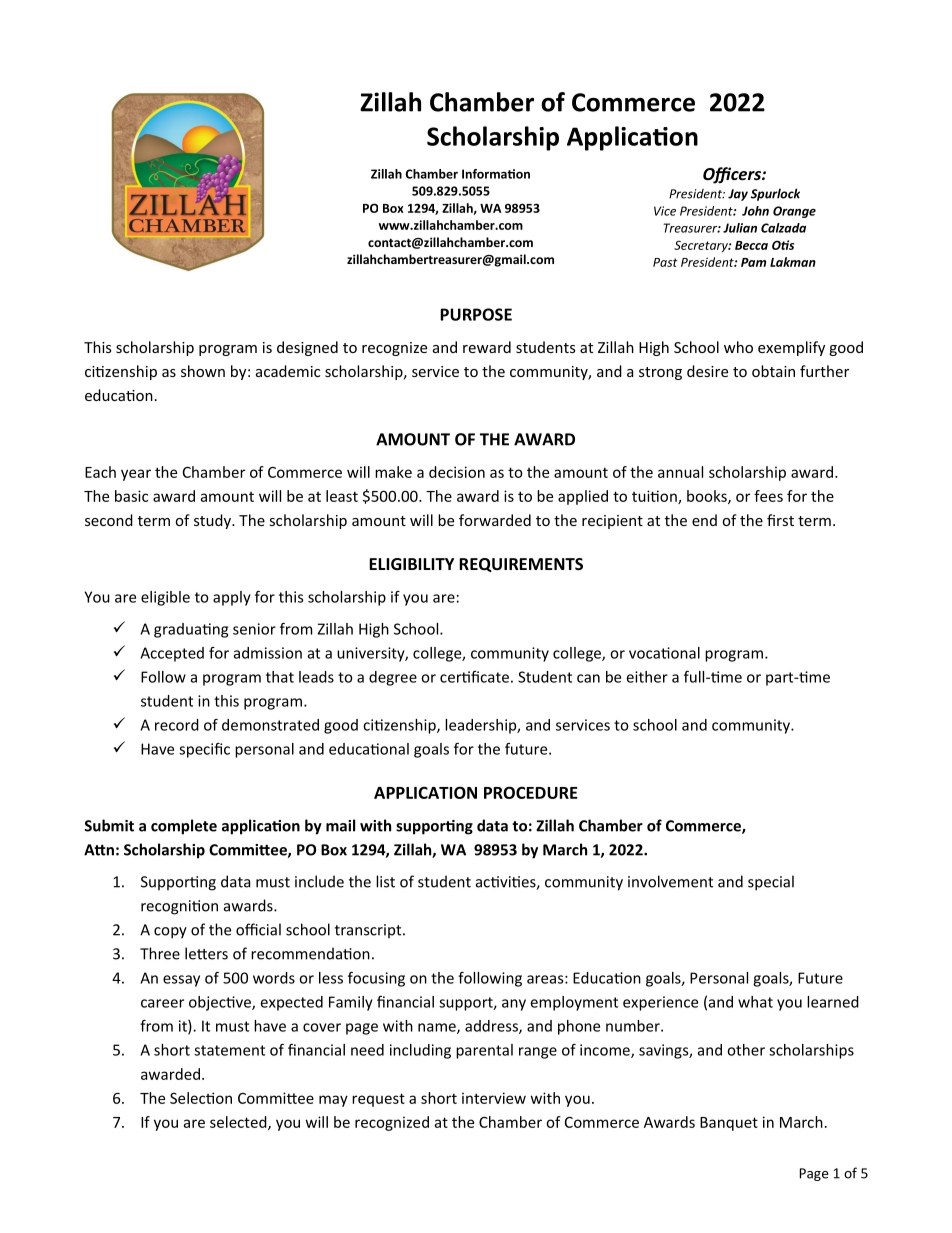 The width and height of the screenshot is (952, 1233). Describe the element at coordinates (307, 348) in the screenshot. I see `designed` at that location.
